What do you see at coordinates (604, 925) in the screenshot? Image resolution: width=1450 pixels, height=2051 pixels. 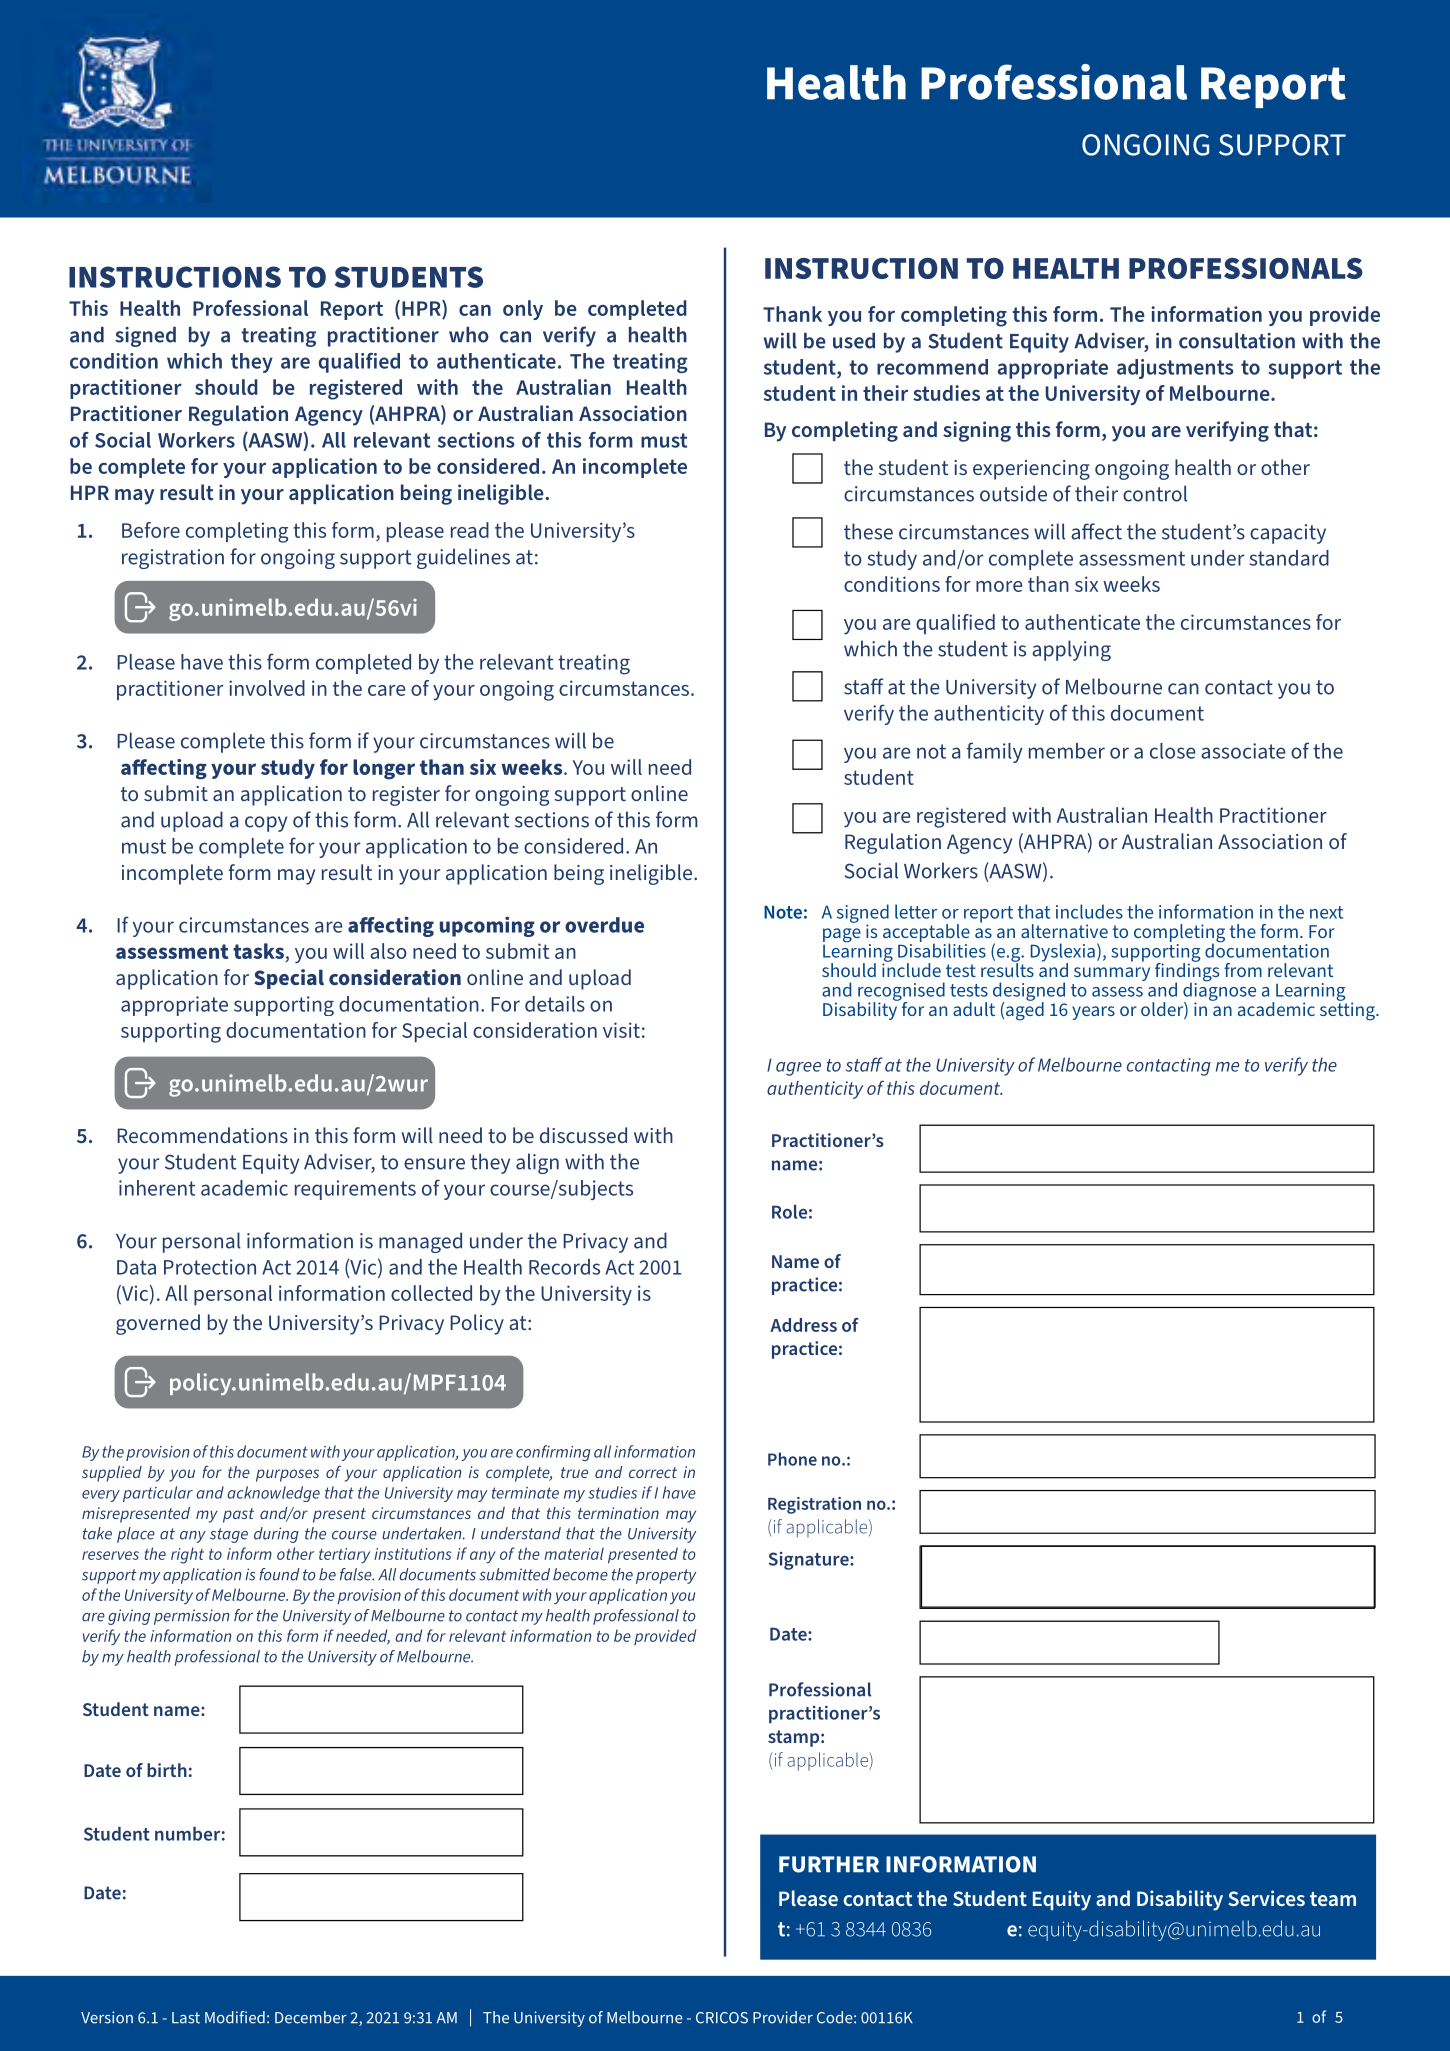 I see `overdue` at bounding box center [604, 925].
